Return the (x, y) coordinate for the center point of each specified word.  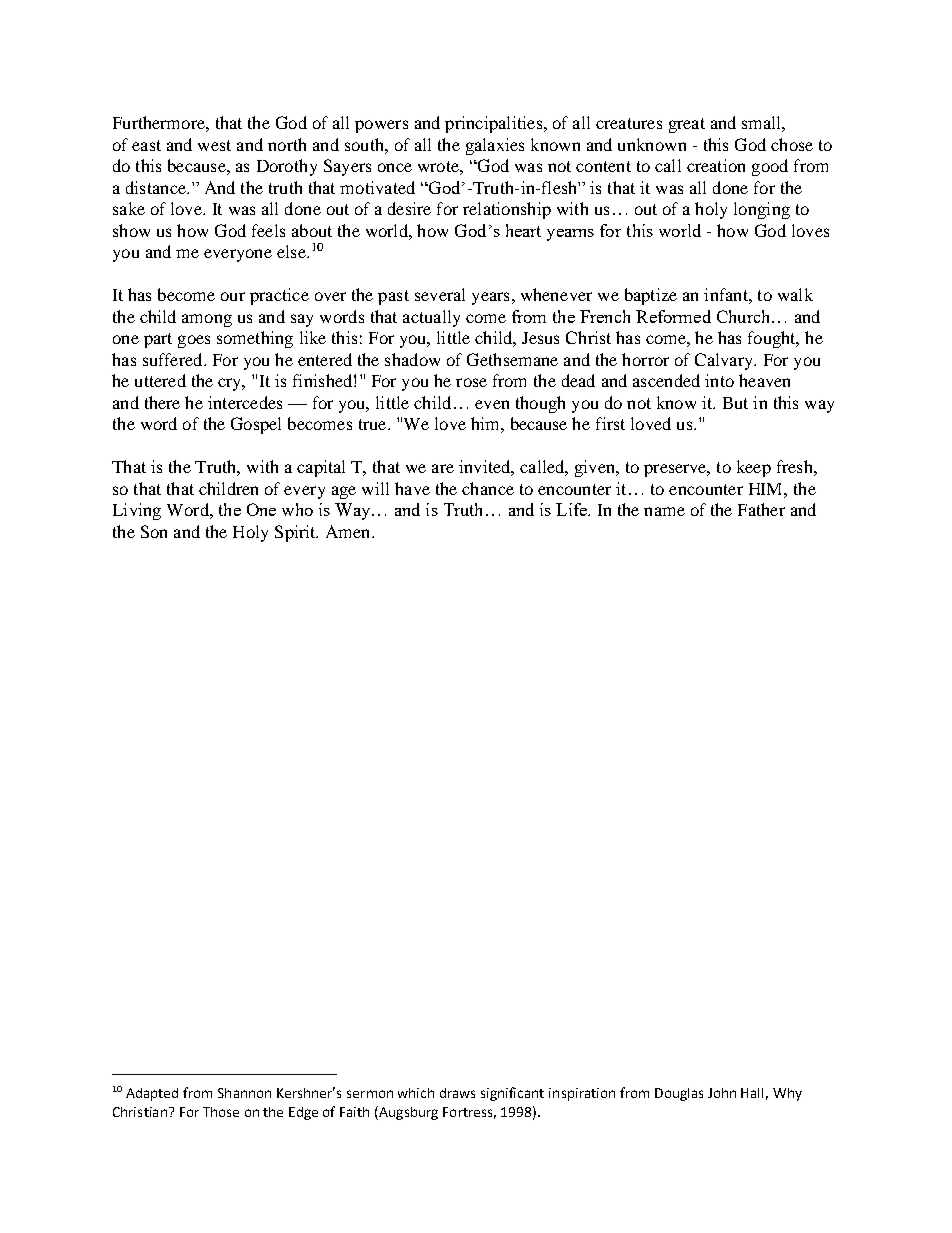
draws (457, 1093)
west (214, 145)
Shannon (244, 1093)
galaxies (495, 146)
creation (716, 165)
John (722, 1093)
